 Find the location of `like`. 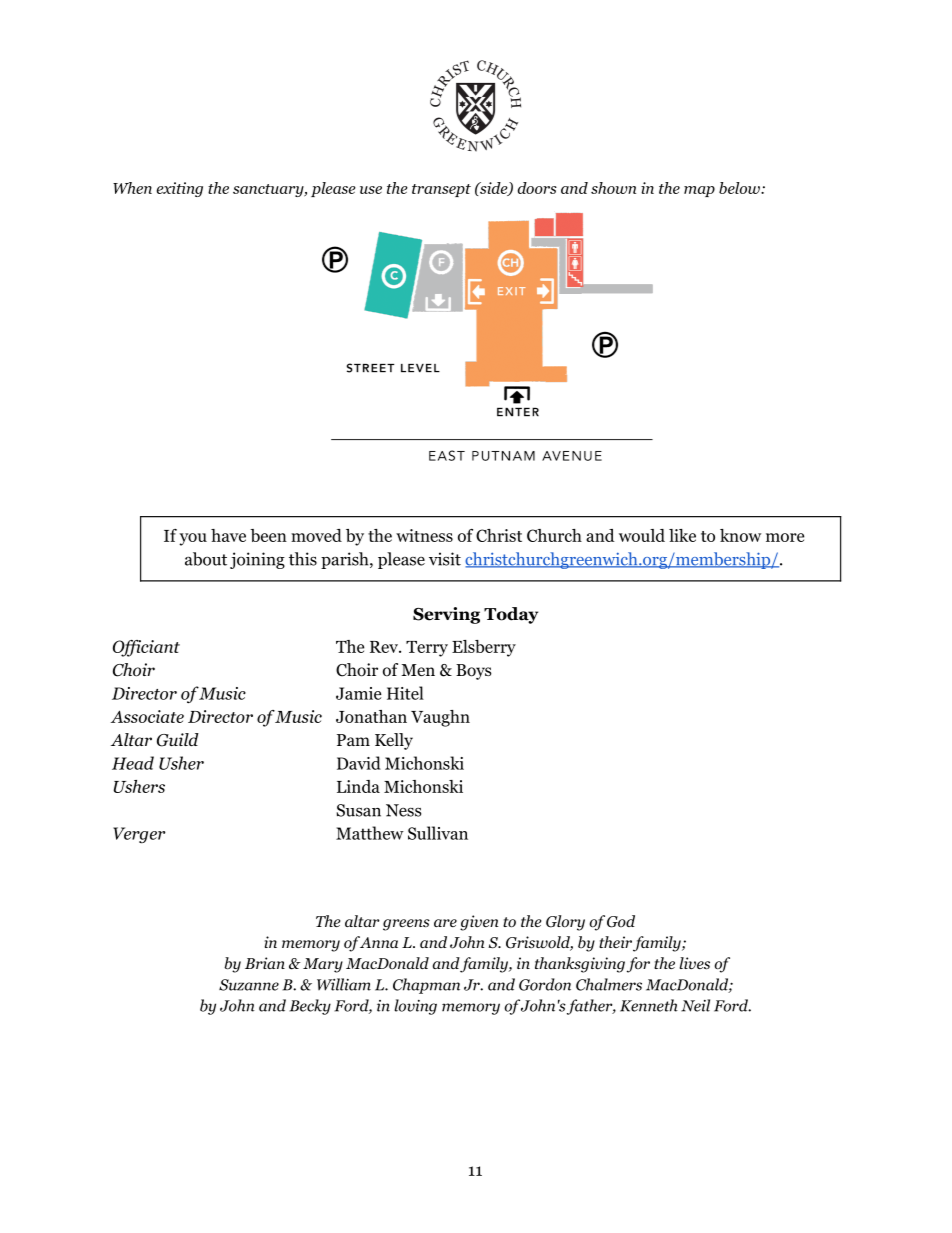

like is located at coordinates (682, 535).
